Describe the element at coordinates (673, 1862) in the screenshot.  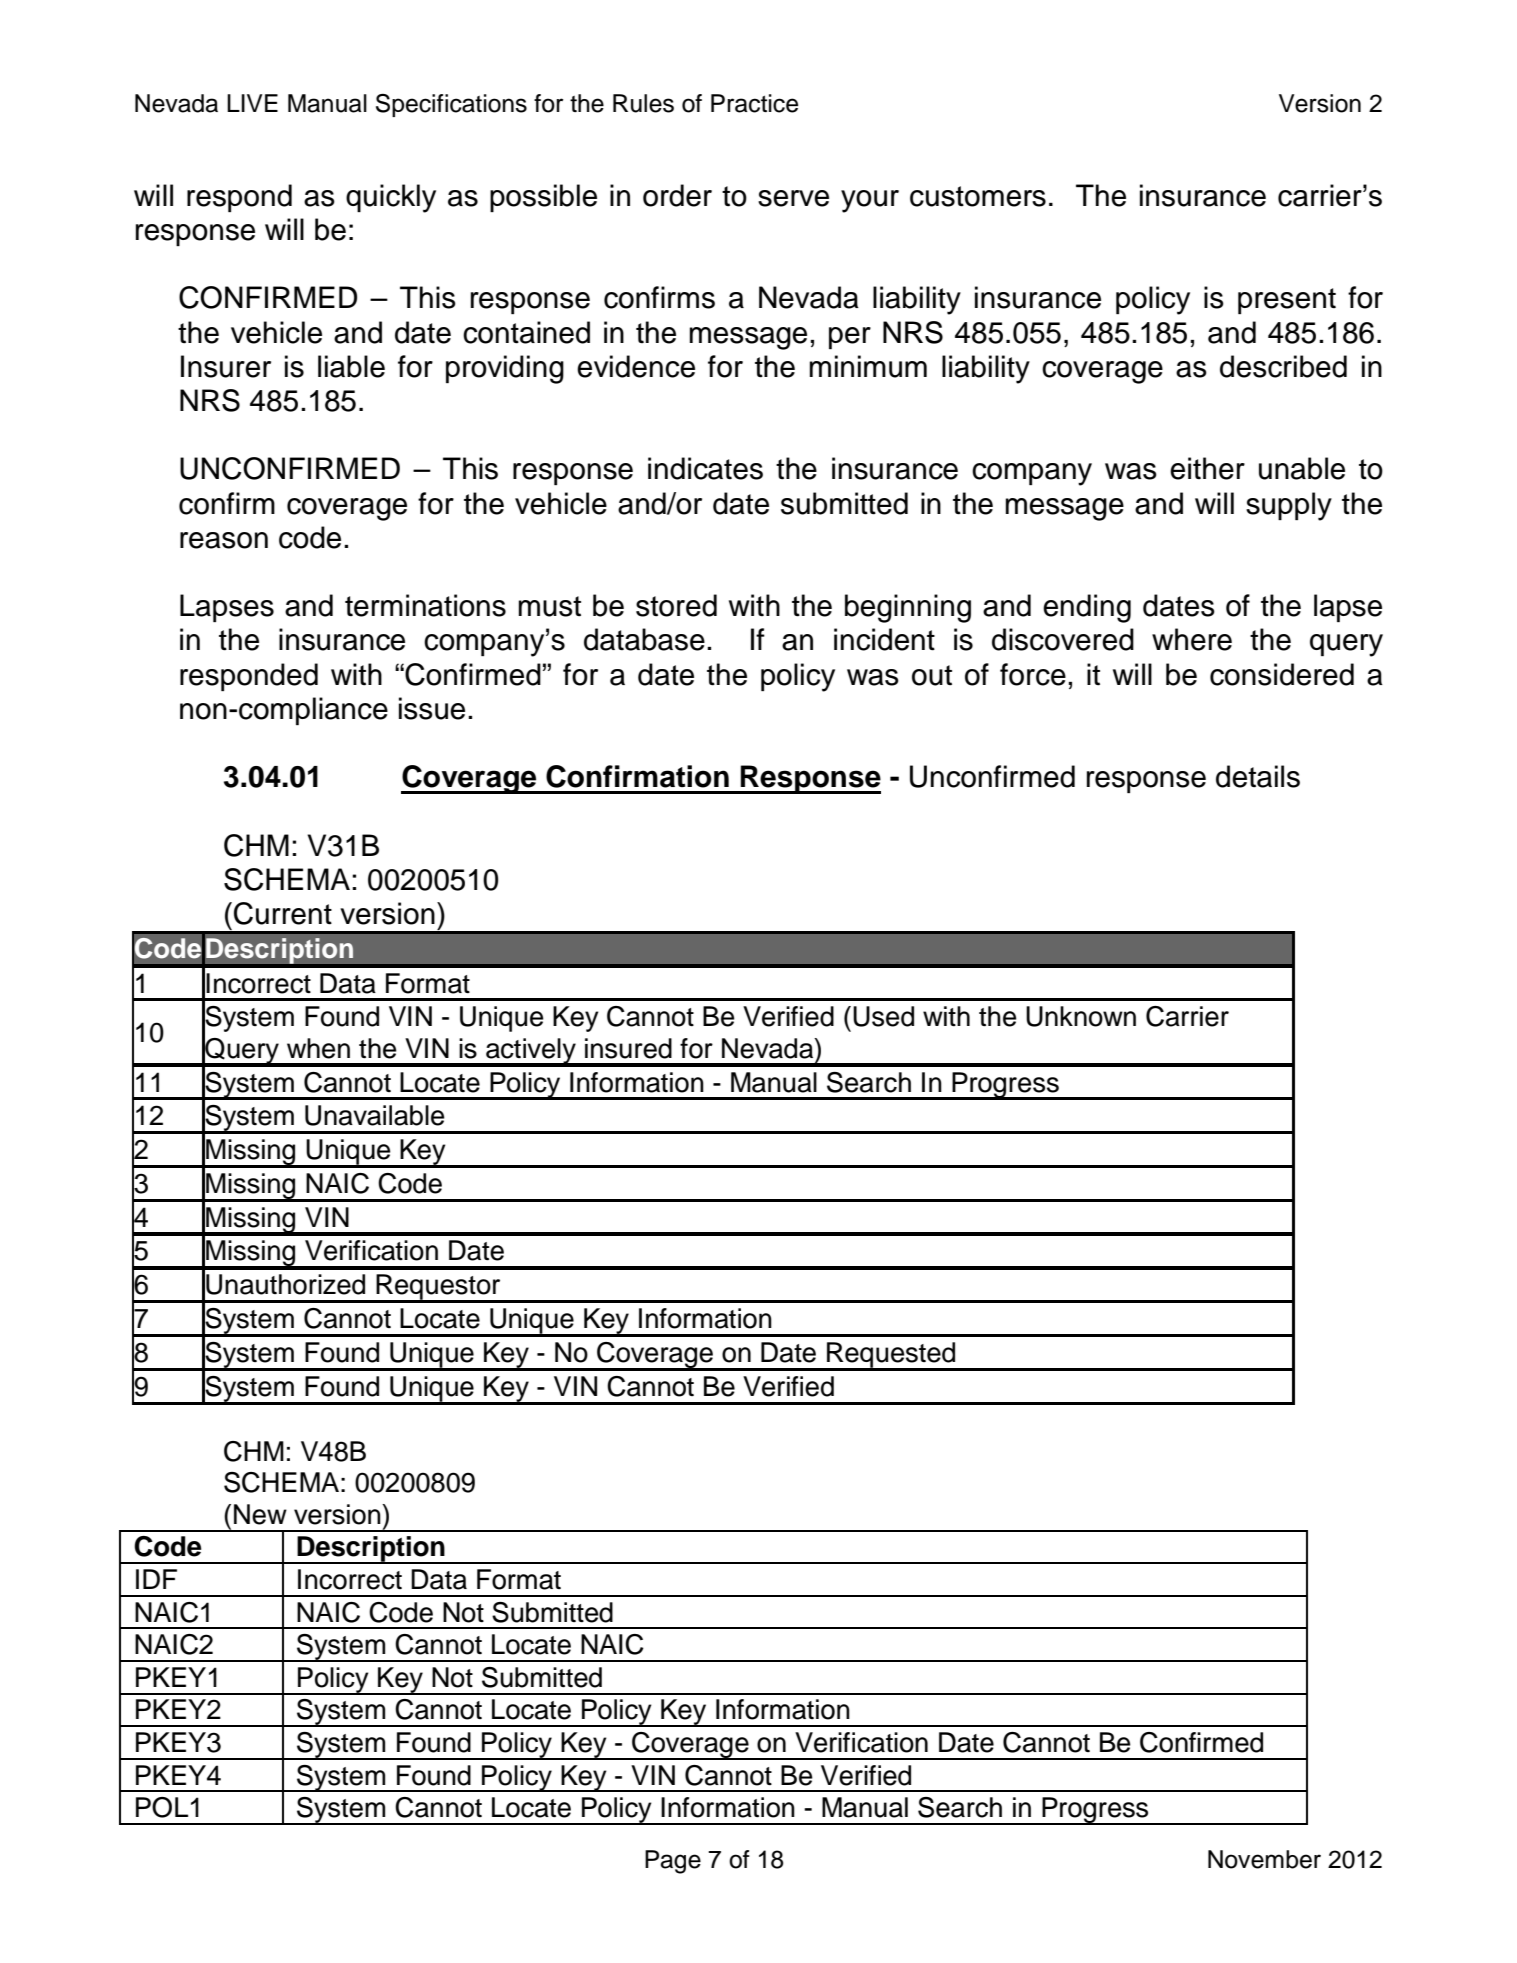
I see `Page` at that location.
